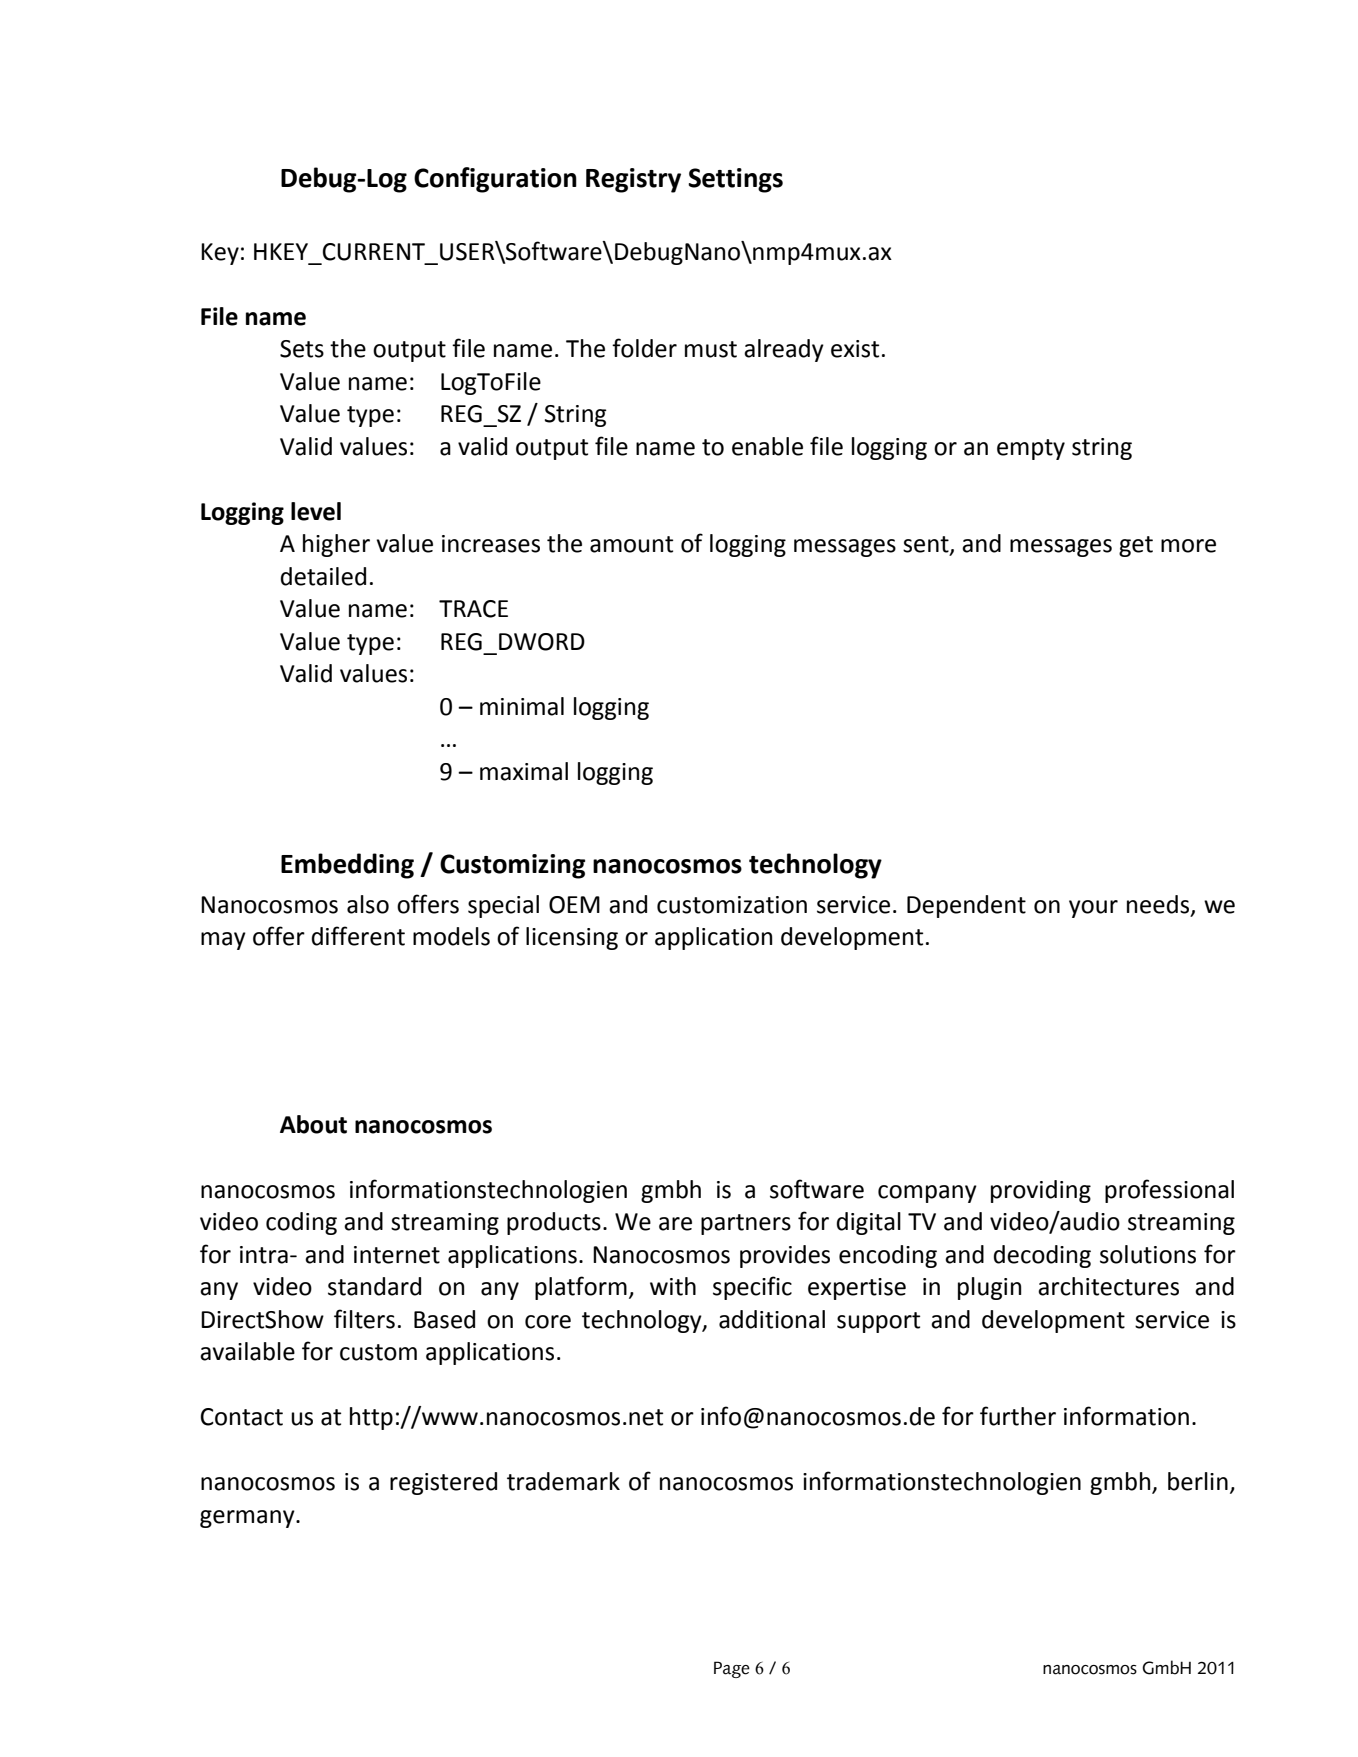 This document has height=1757, width=1358. What do you see at coordinates (732, 1669) in the document?
I see `Page` at bounding box center [732, 1669].
